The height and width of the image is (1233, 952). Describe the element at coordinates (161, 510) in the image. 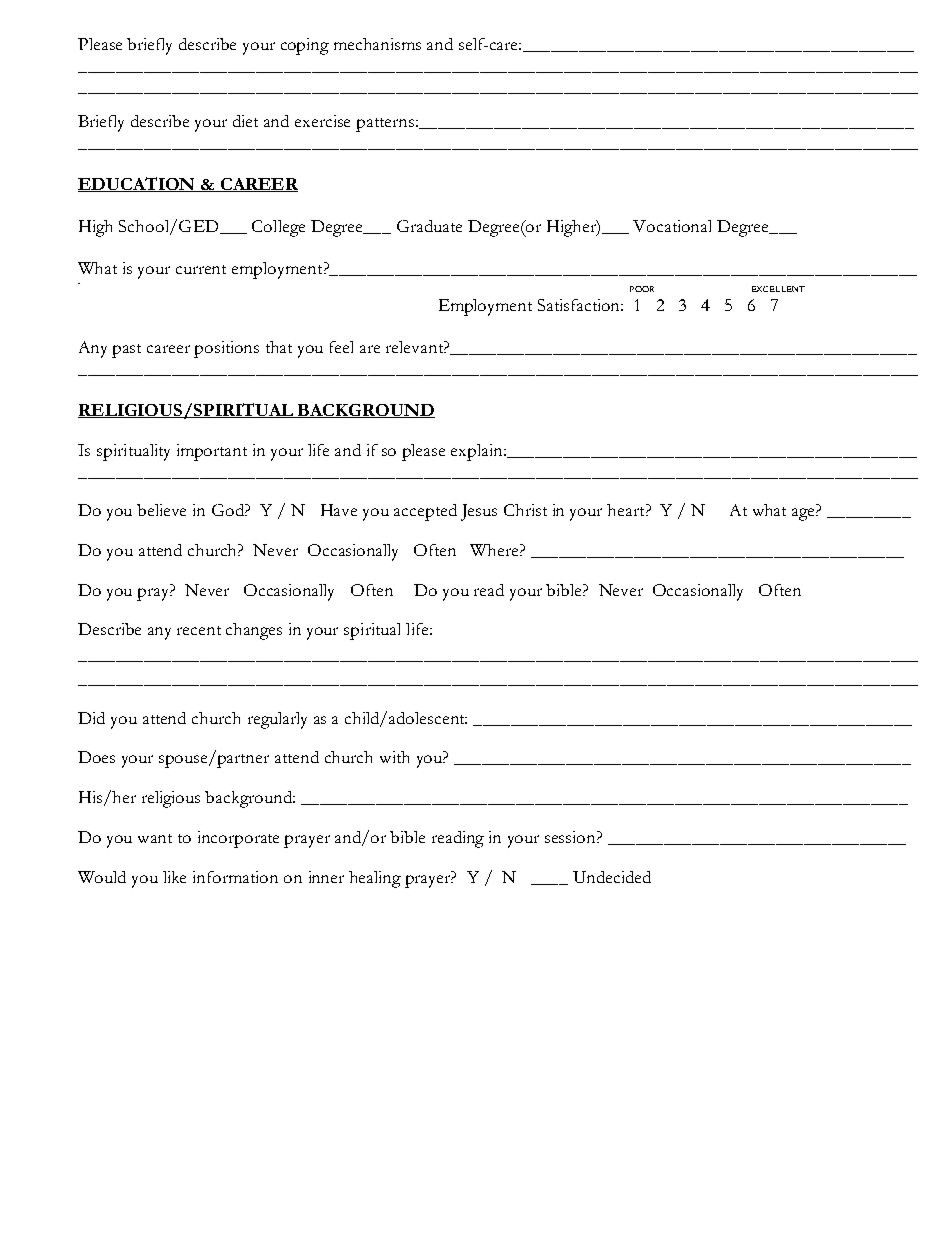

I see `believe` at that location.
